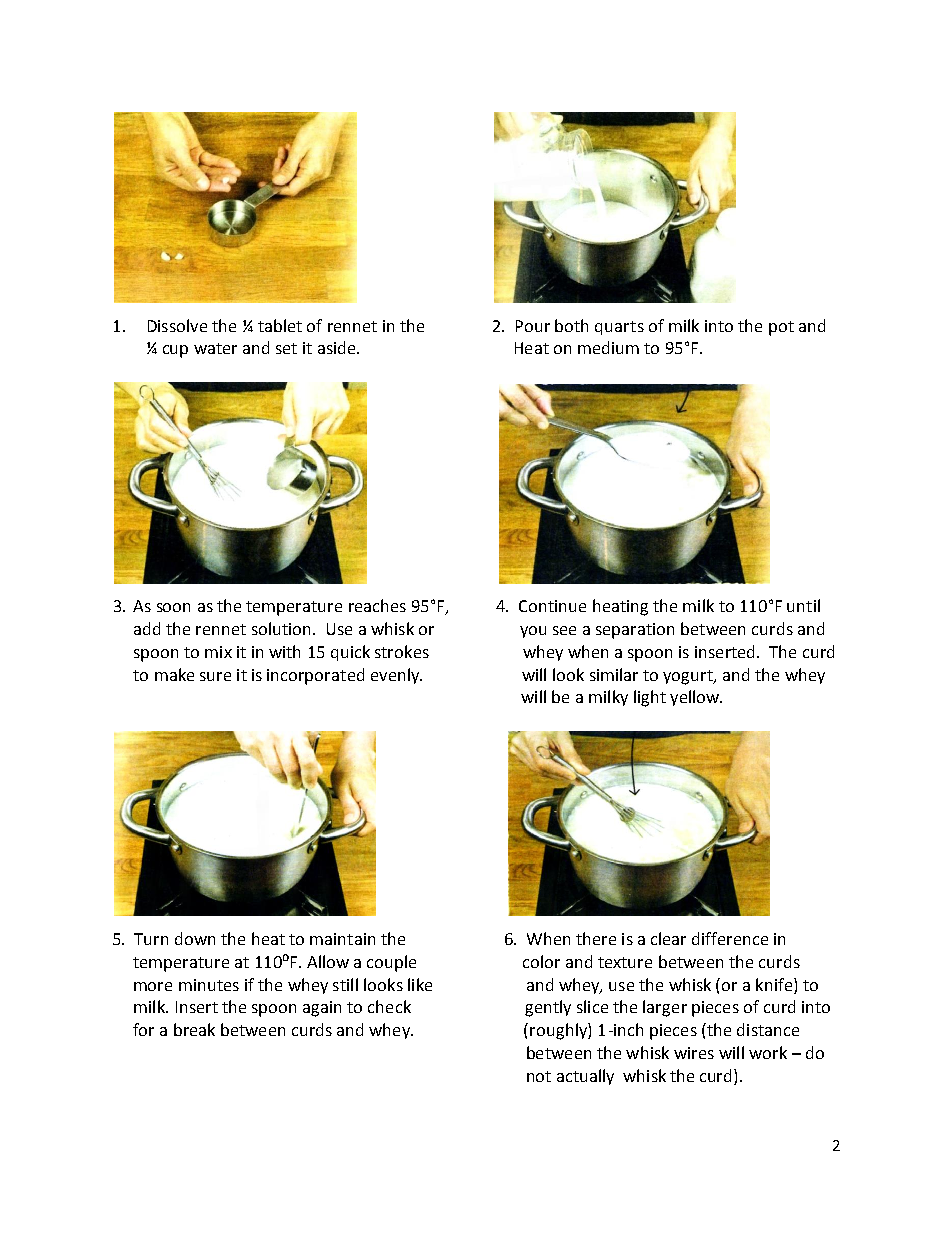 The height and width of the page is (1233, 952). What do you see at coordinates (696, 698) in the page?
I see `yellow` at bounding box center [696, 698].
